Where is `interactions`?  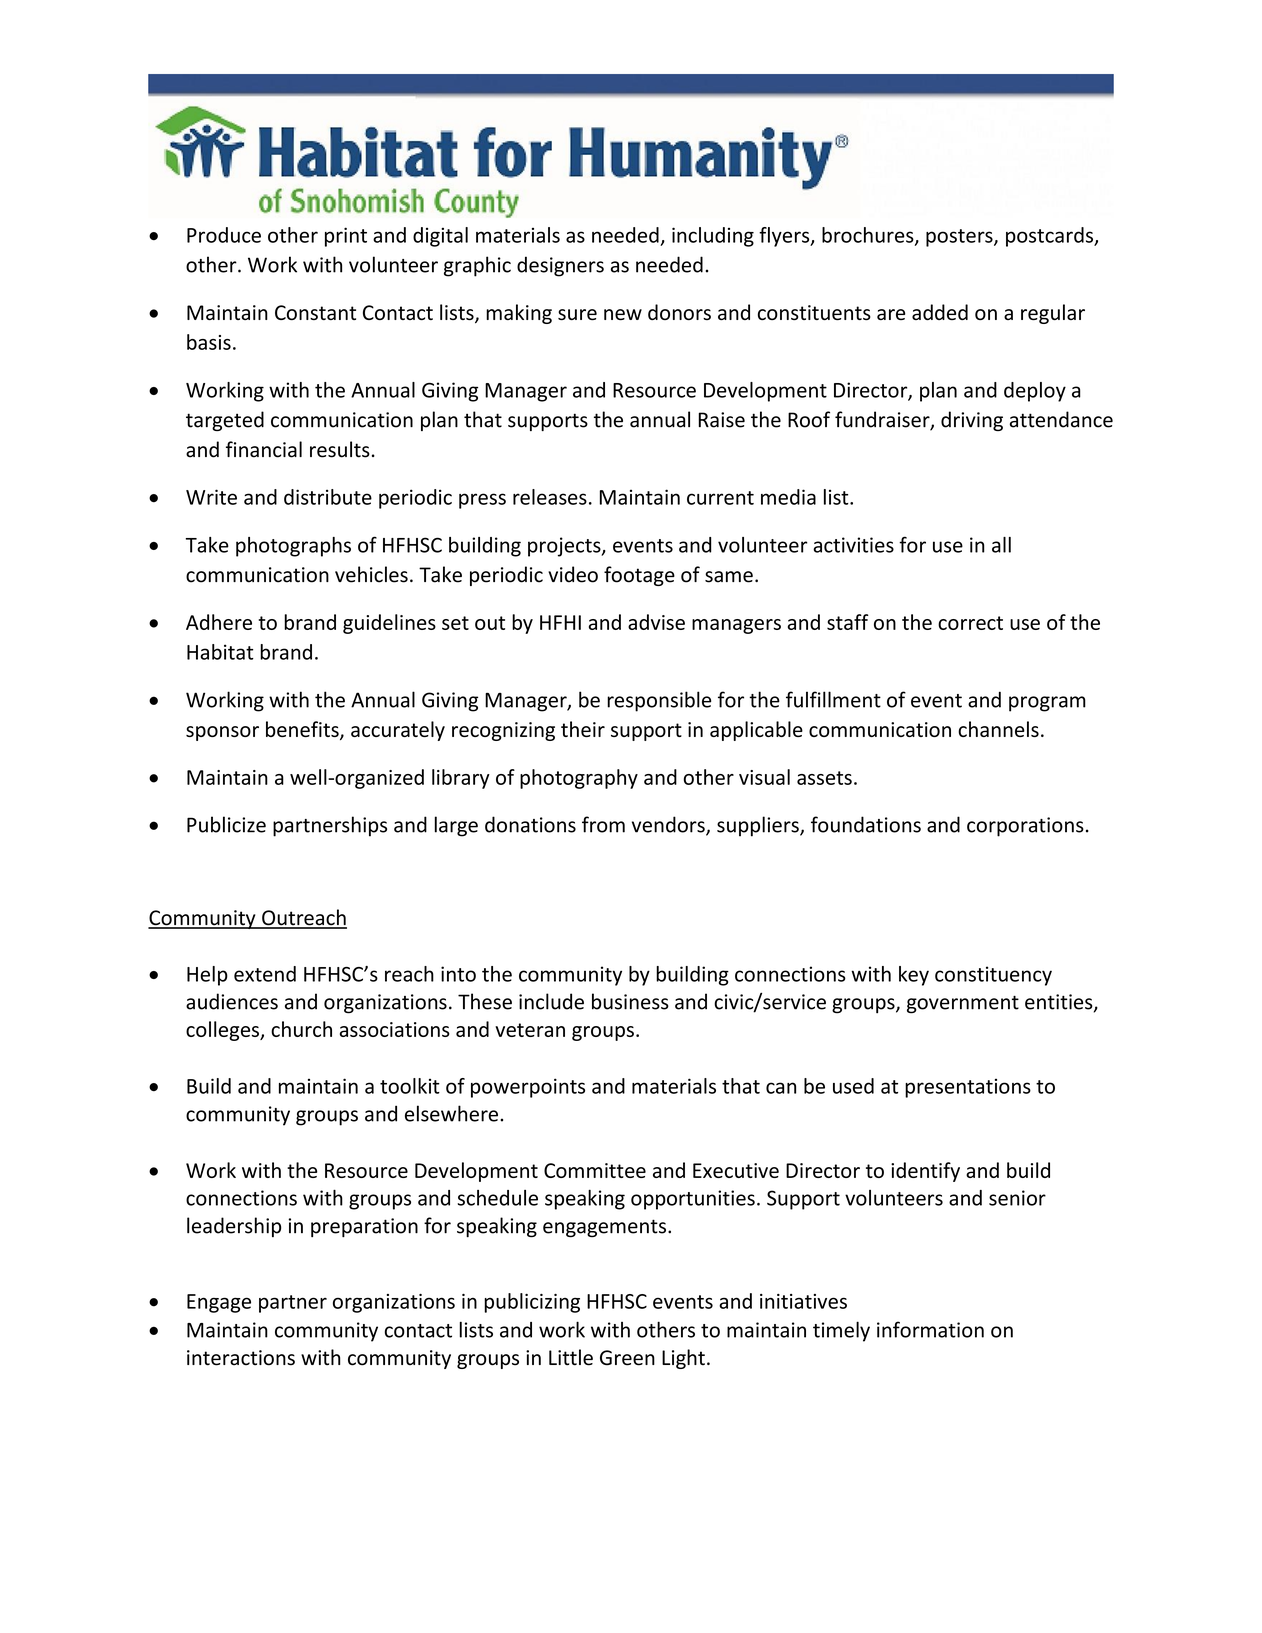 interactions is located at coordinates (241, 1358).
